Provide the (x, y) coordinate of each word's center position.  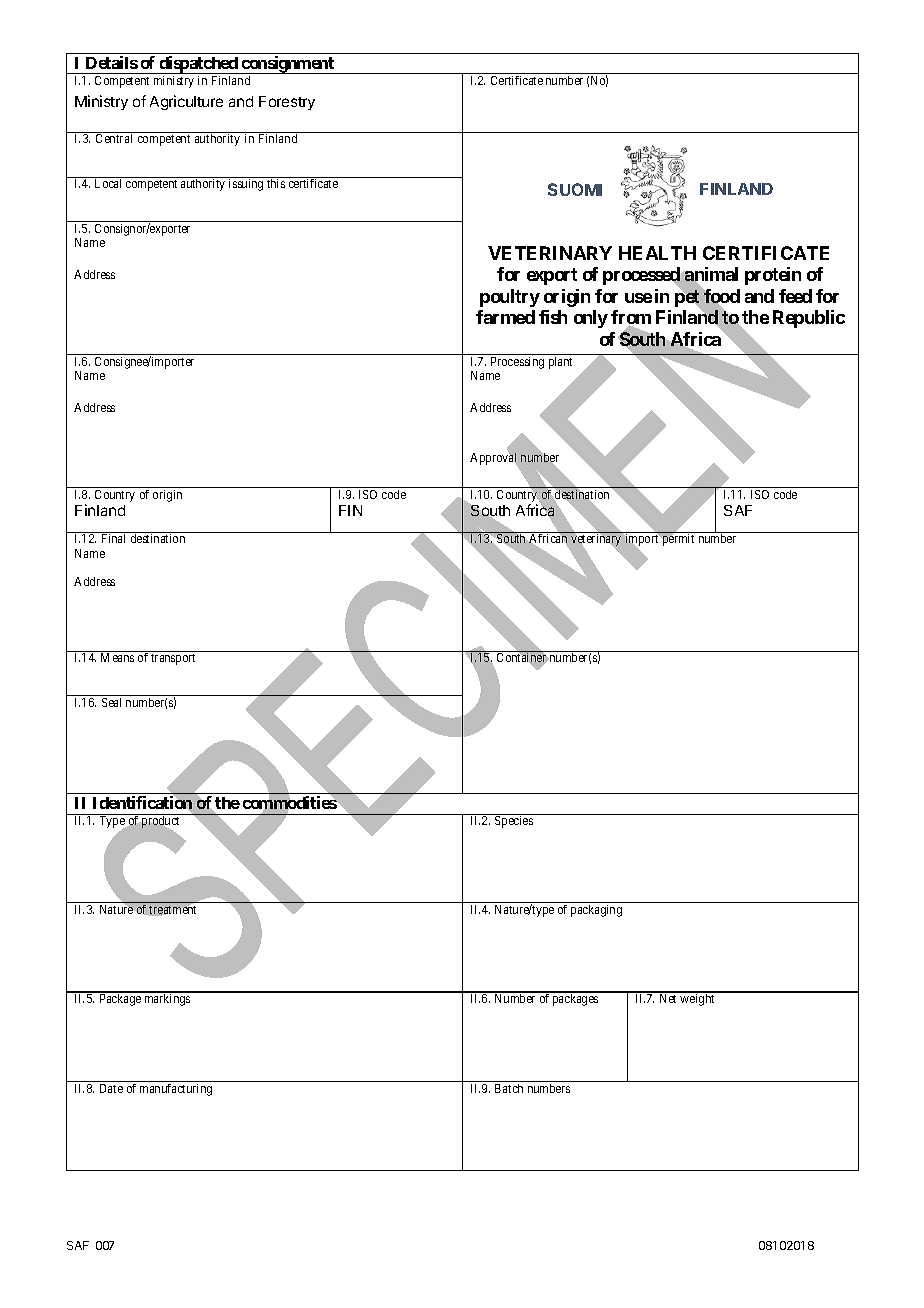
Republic (809, 319)
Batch (509, 1088)
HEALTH (657, 253)
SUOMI (575, 189)
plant (560, 363)
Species (514, 822)
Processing (517, 363)
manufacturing (176, 1090)
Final (113, 538)
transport (173, 659)
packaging (596, 911)
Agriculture (186, 102)
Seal (111, 702)
